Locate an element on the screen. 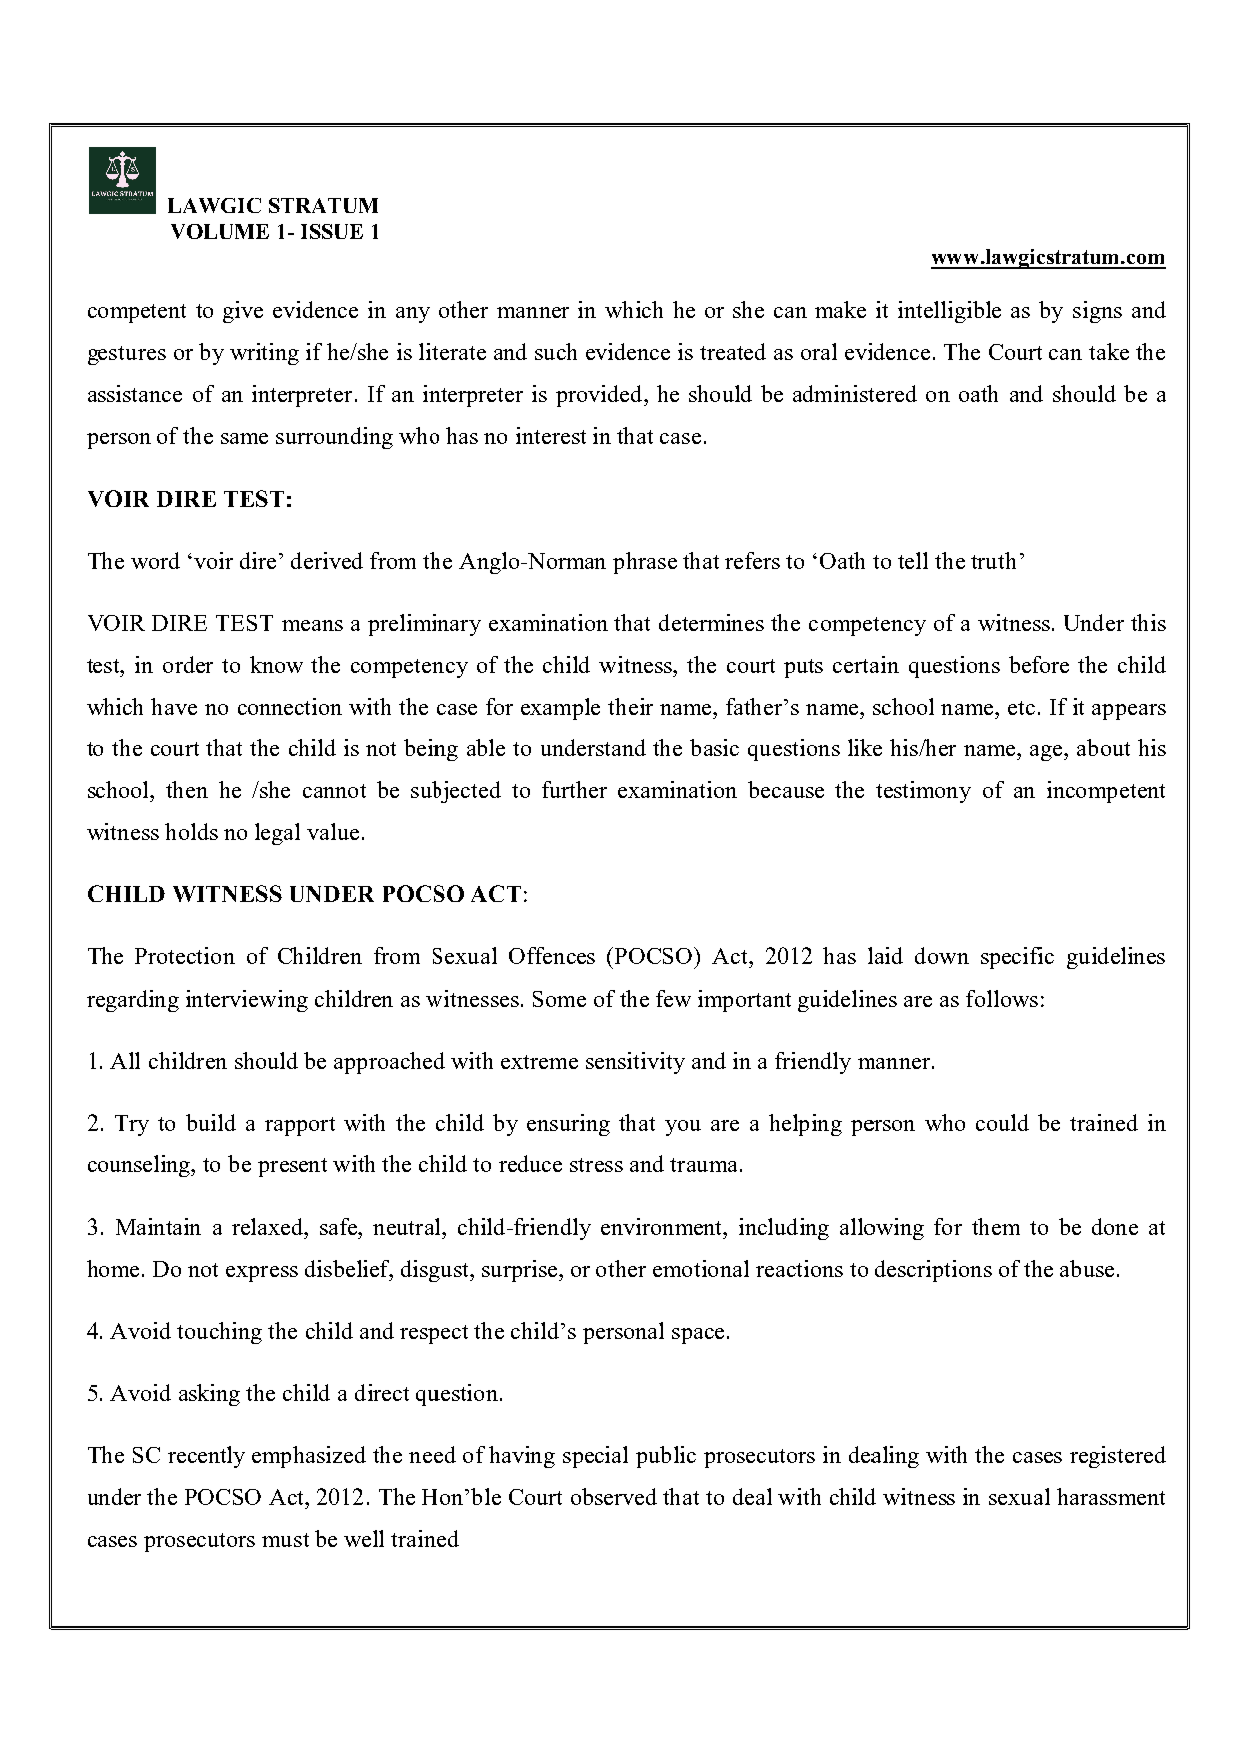 The image size is (1238, 1751). space is located at coordinates (698, 1336).
